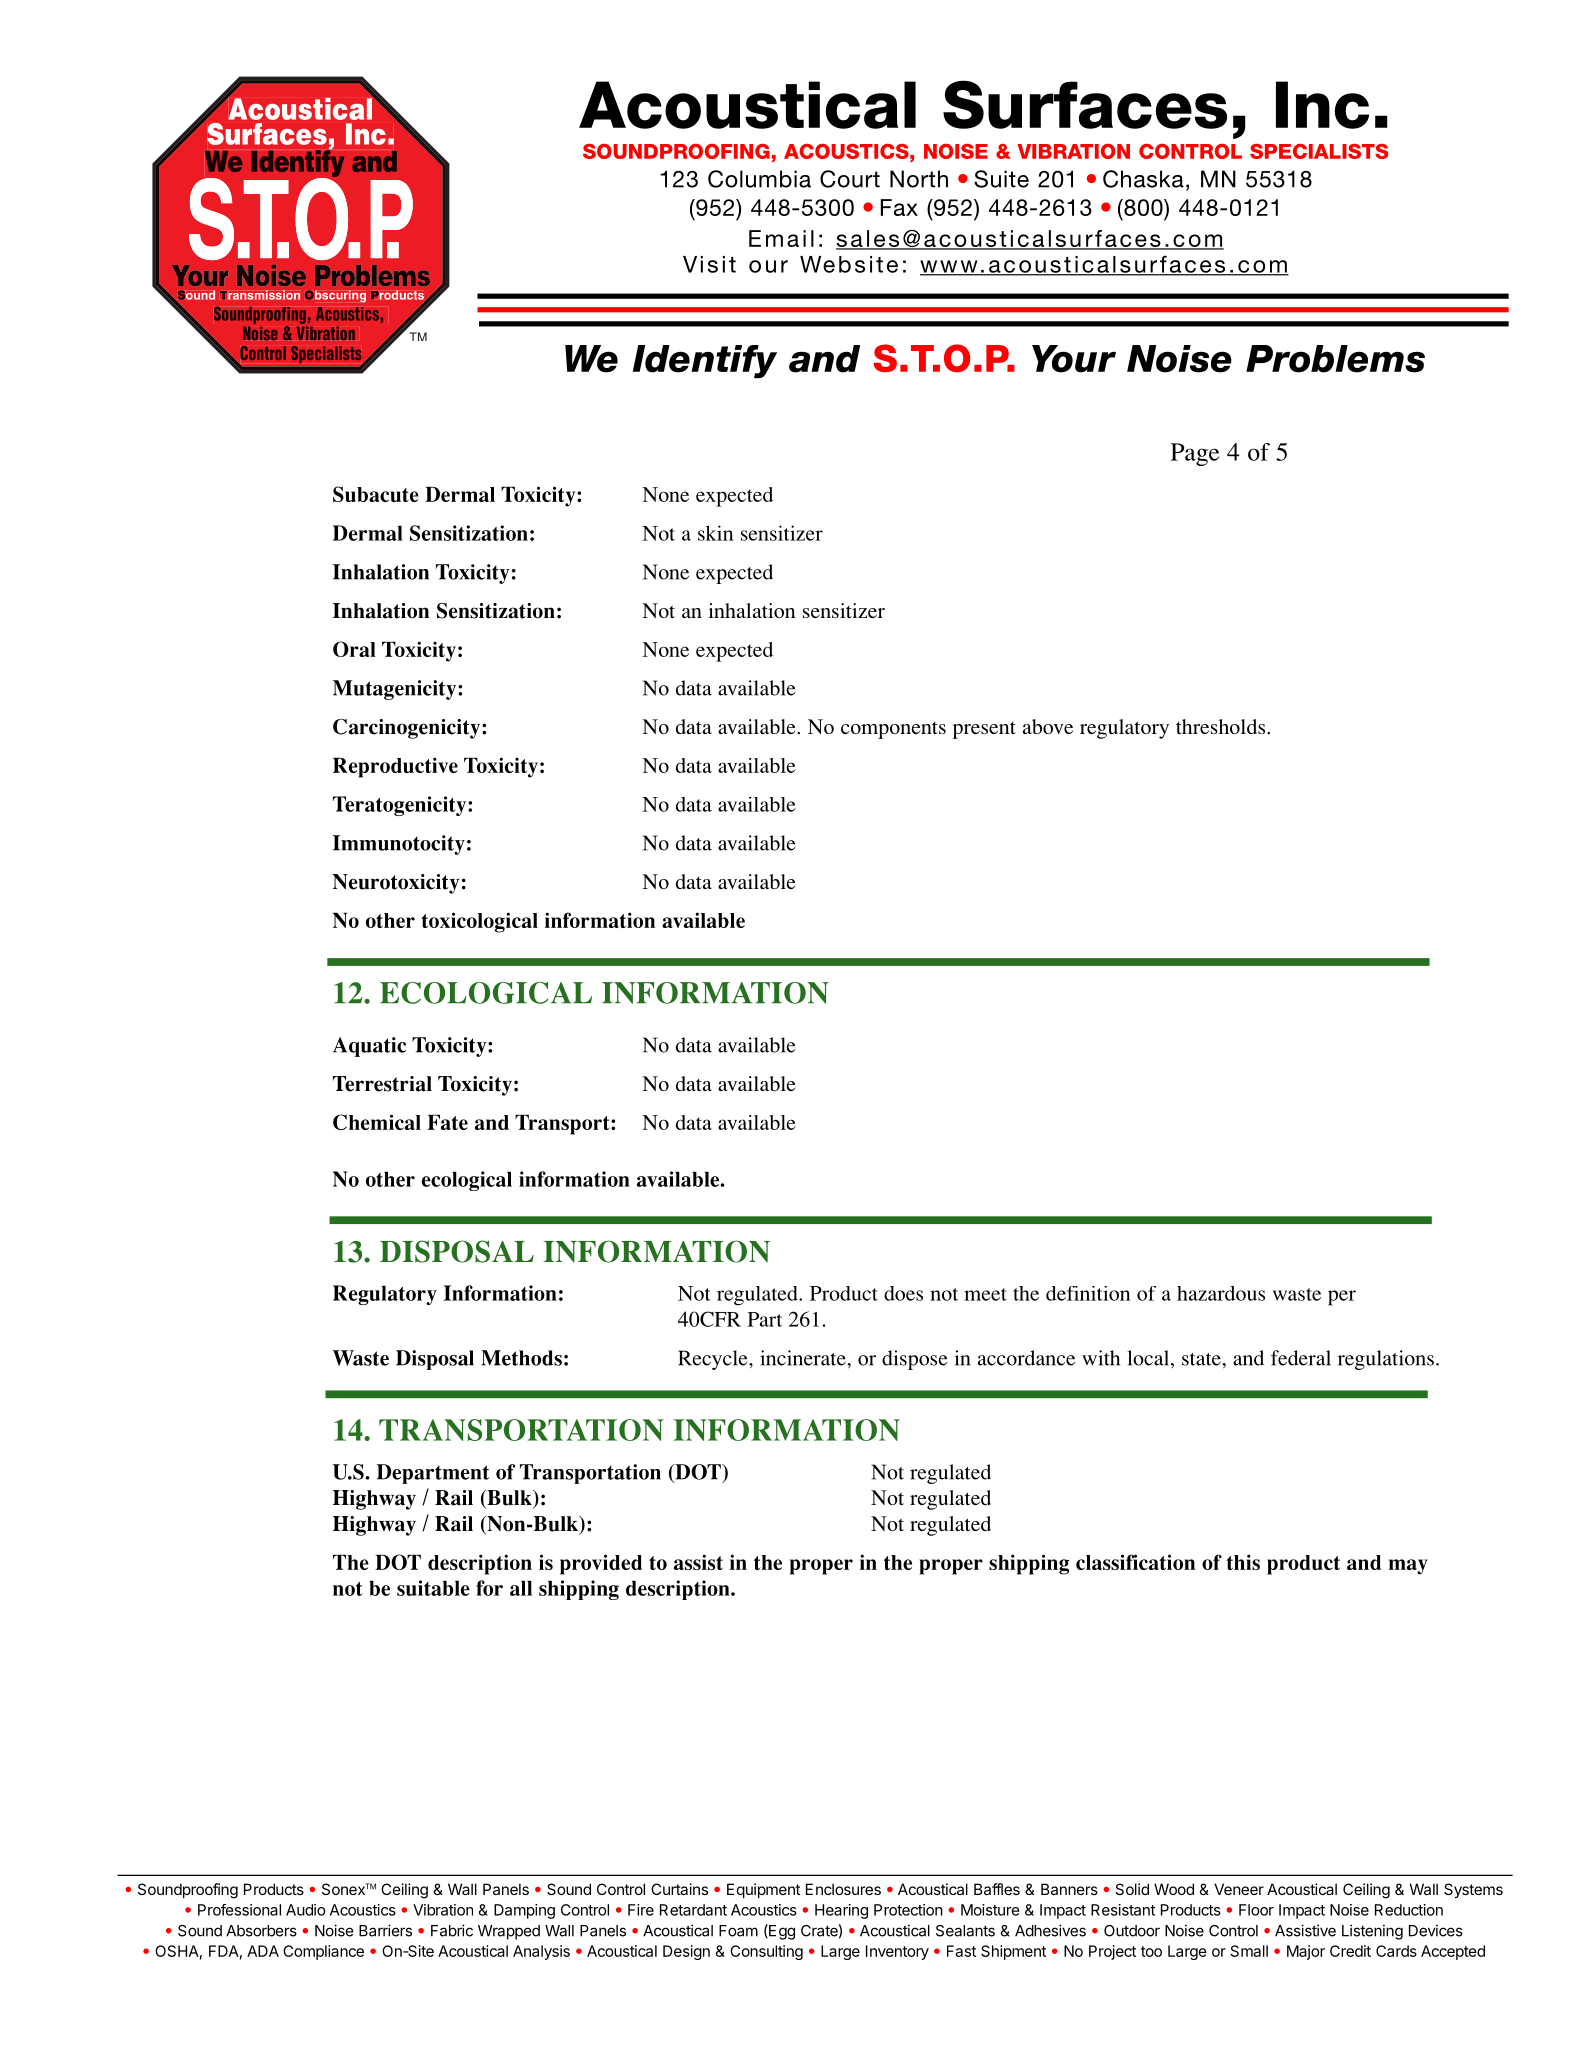 The image size is (1581, 2045). I want to click on Barriers, so click(385, 1930).
